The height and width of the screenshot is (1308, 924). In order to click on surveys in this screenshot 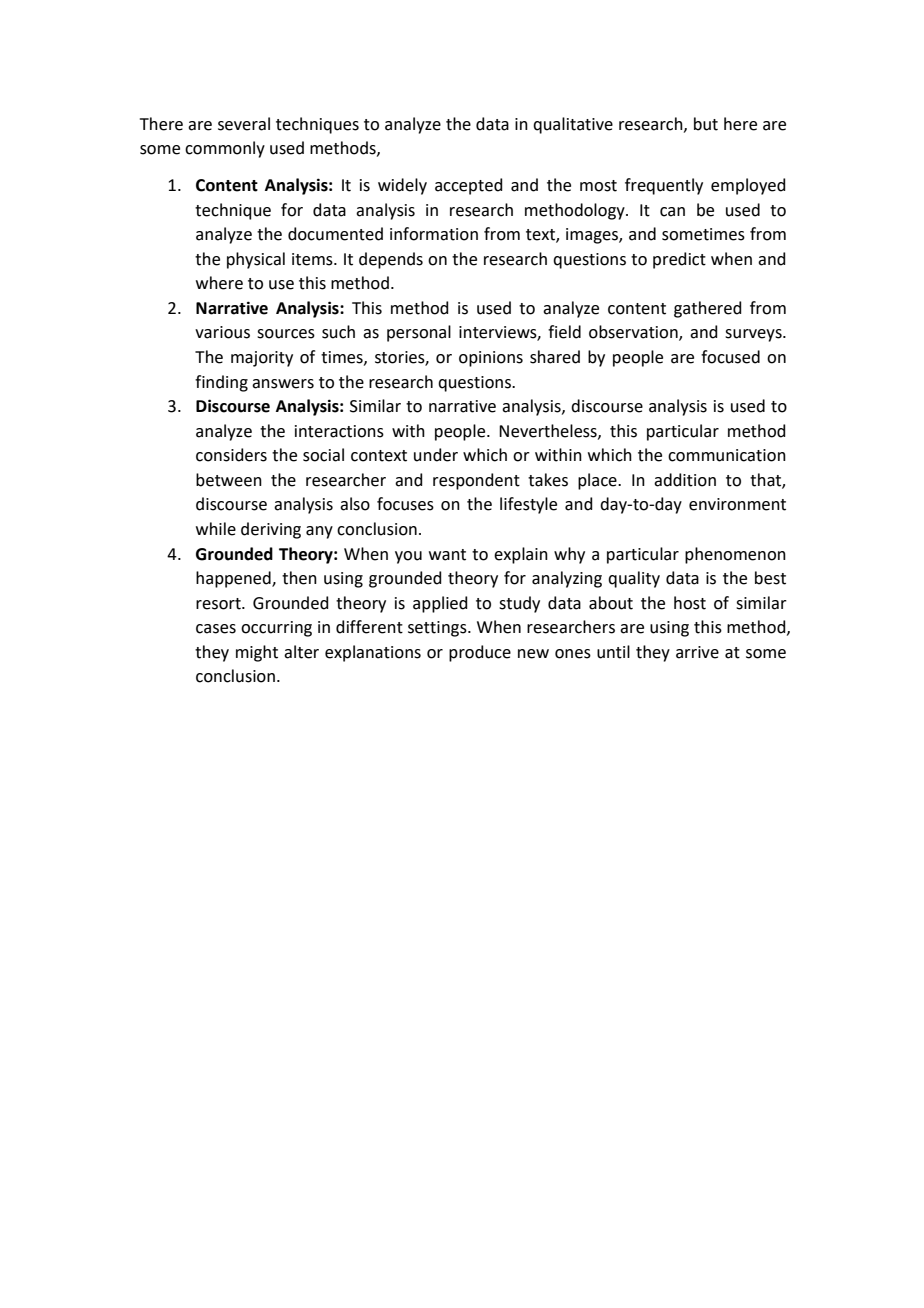, I will do `click(754, 335)`.
